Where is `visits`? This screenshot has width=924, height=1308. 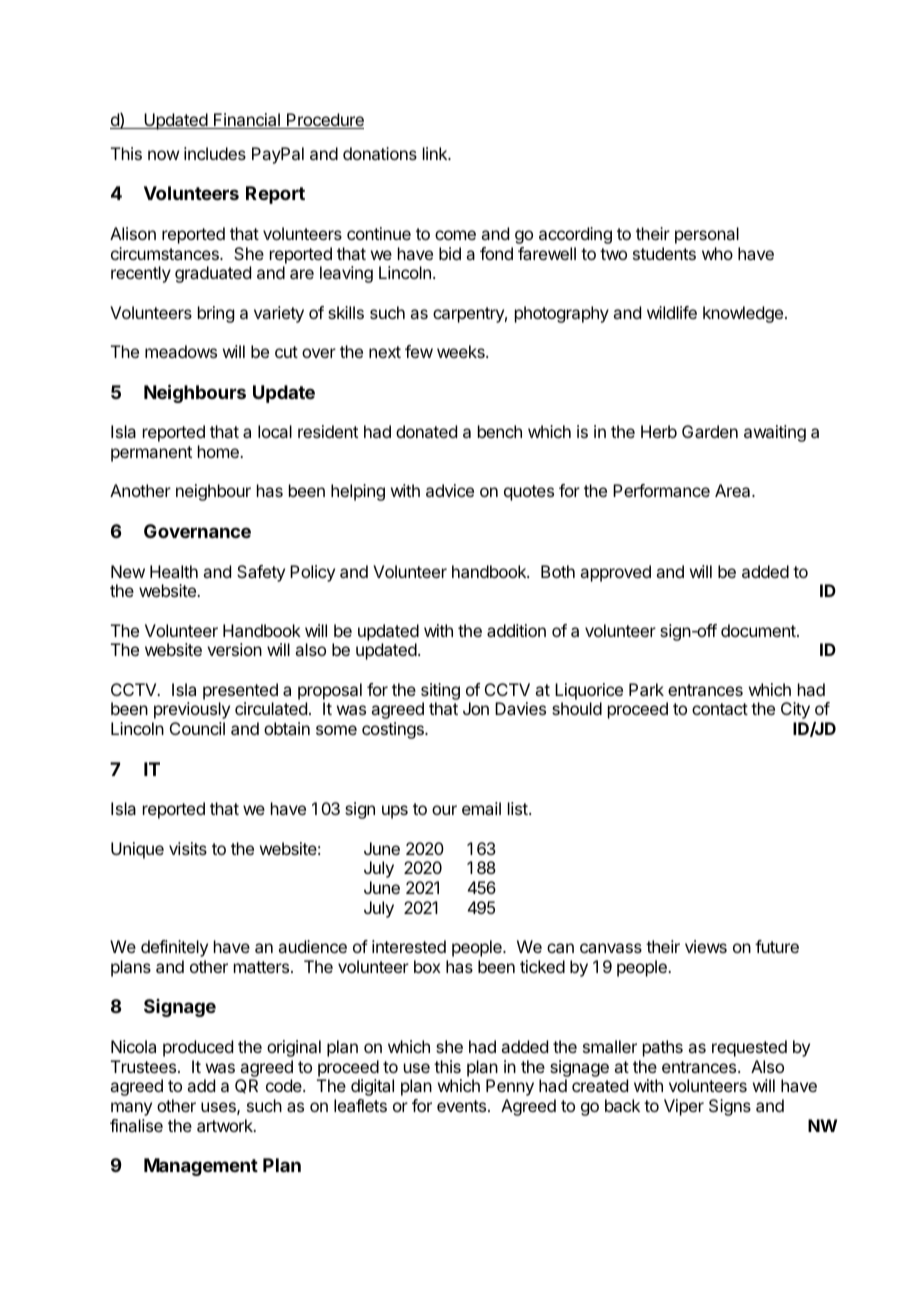 visits is located at coordinates (188, 848).
